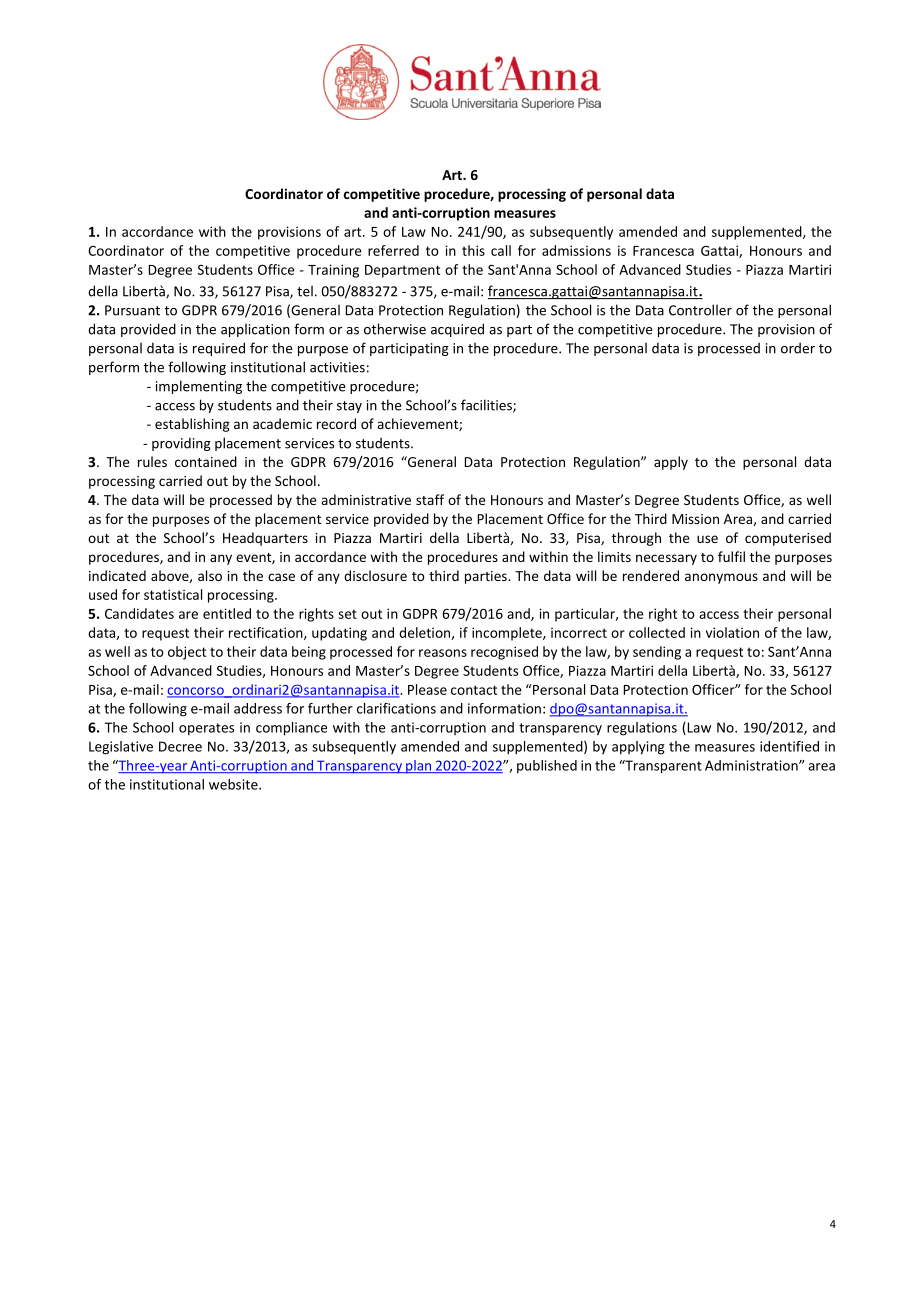 The image size is (924, 1308). What do you see at coordinates (430, 499) in the image?
I see `staff` at bounding box center [430, 499].
